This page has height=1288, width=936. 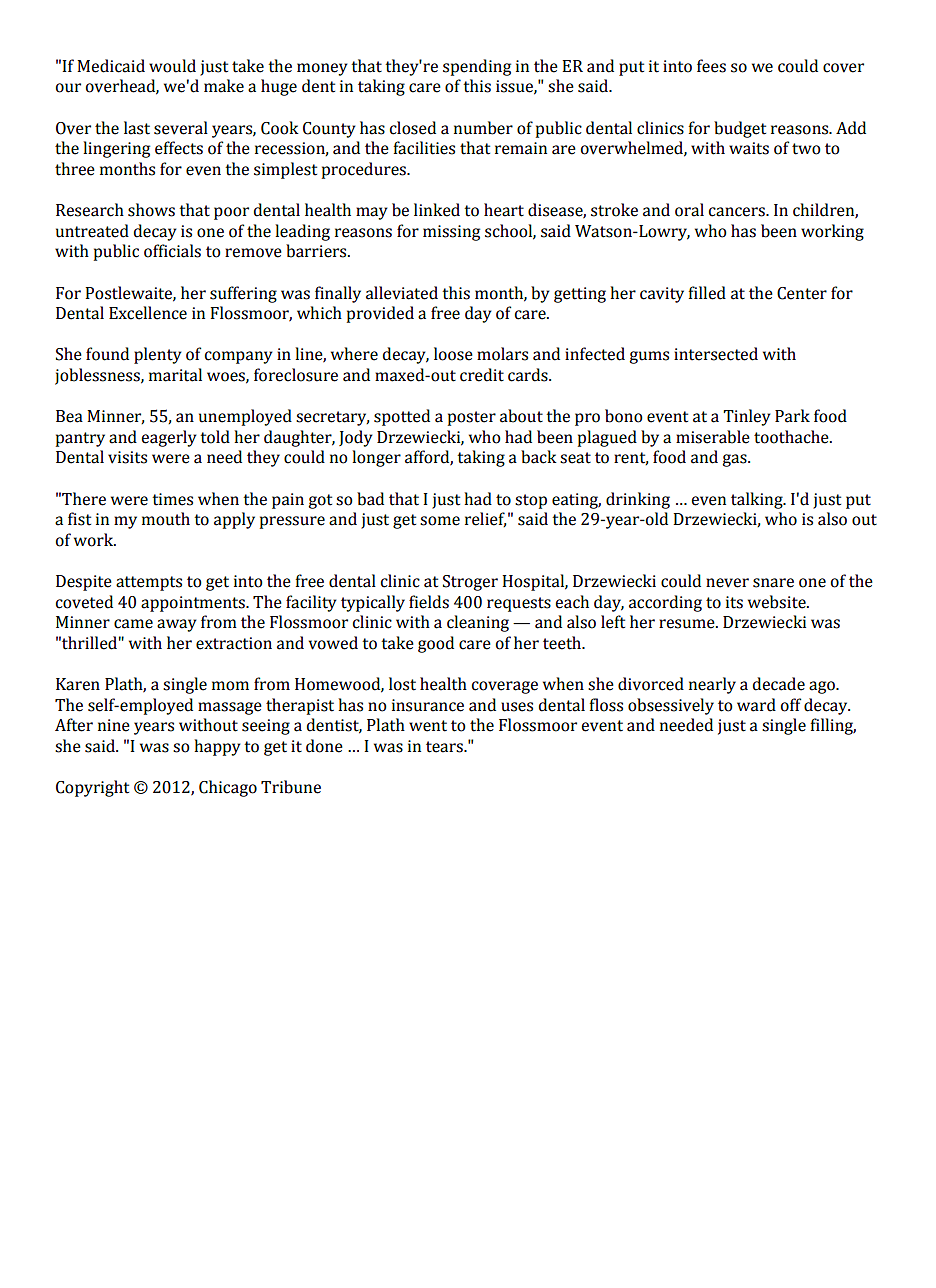 I want to click on eagerly, so click(x=169, y=438).
